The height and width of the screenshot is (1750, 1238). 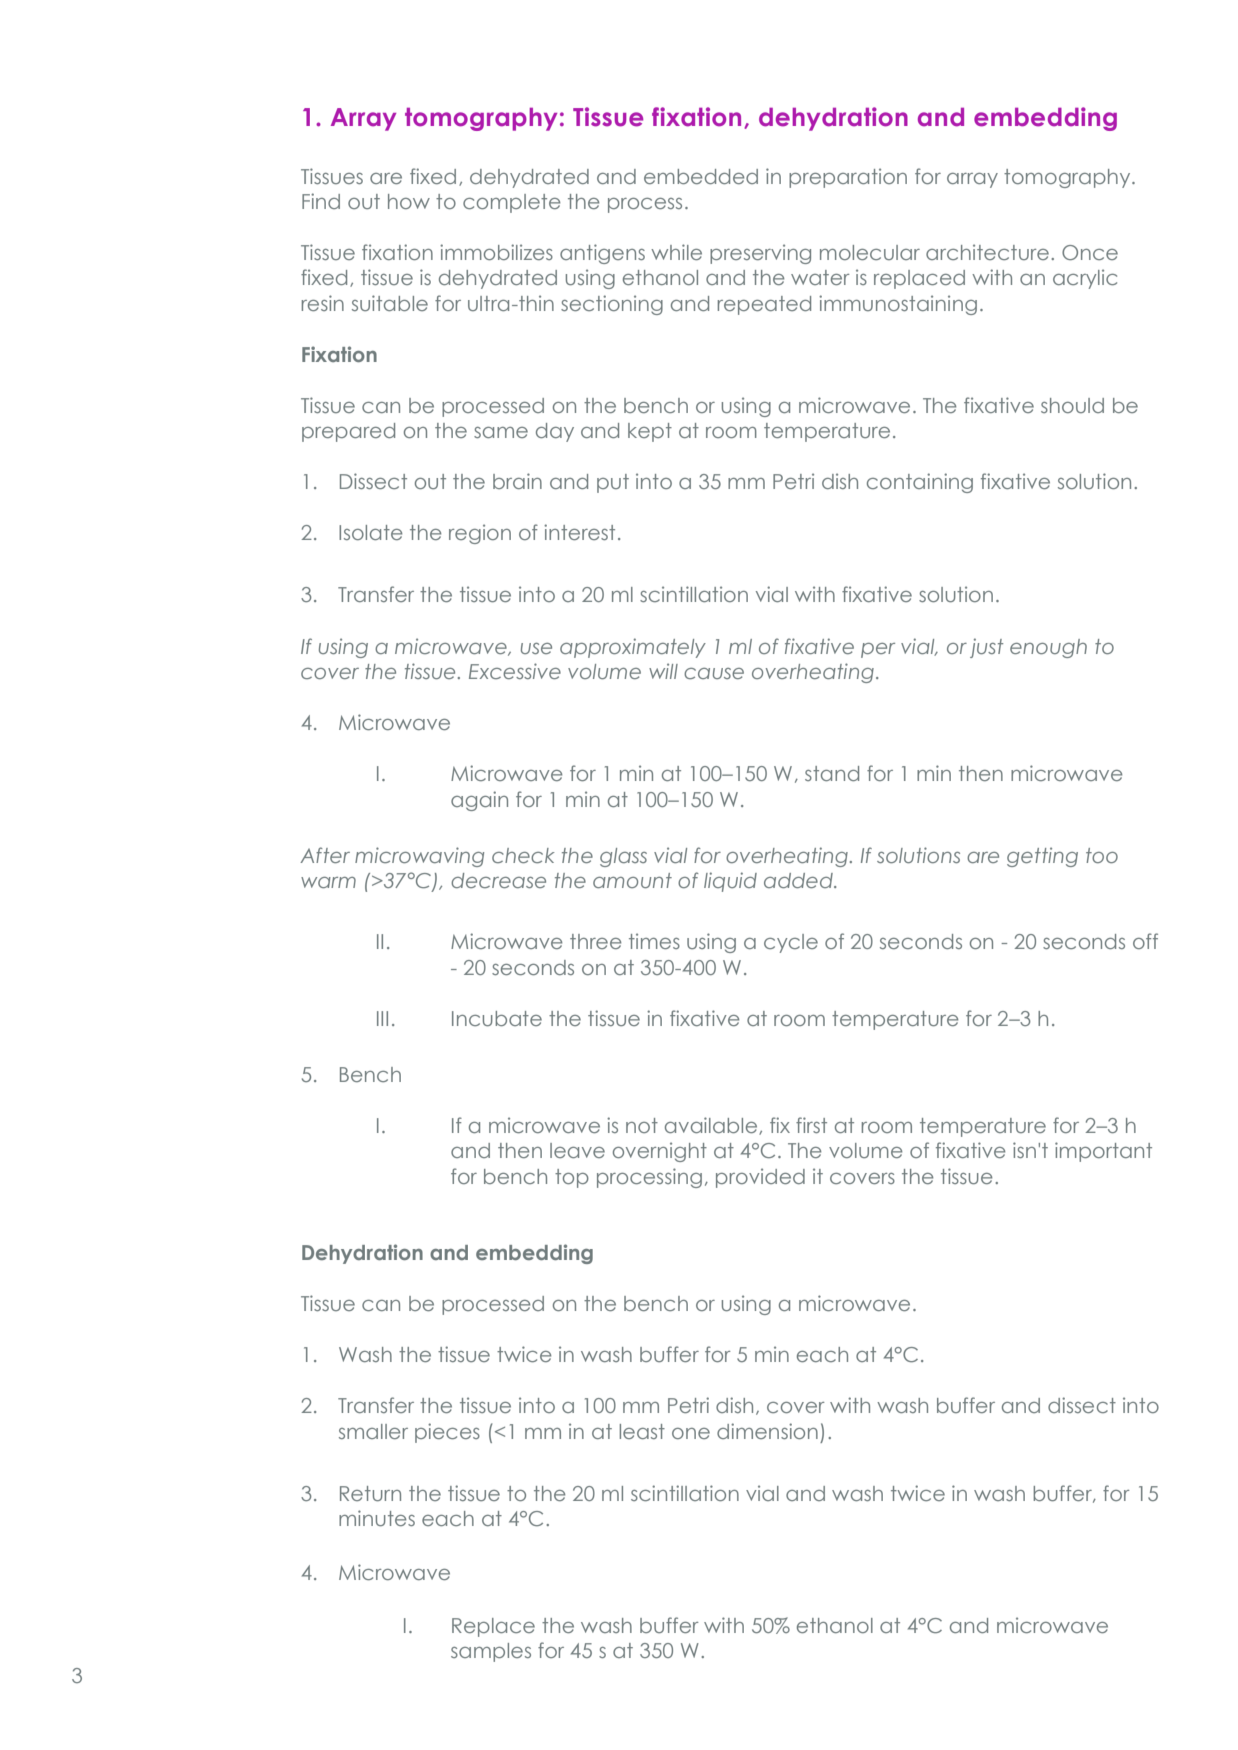 What do you see at coordinates (409, 201) in the screenshot?
I see `how` at bounding box center [409, 201].
